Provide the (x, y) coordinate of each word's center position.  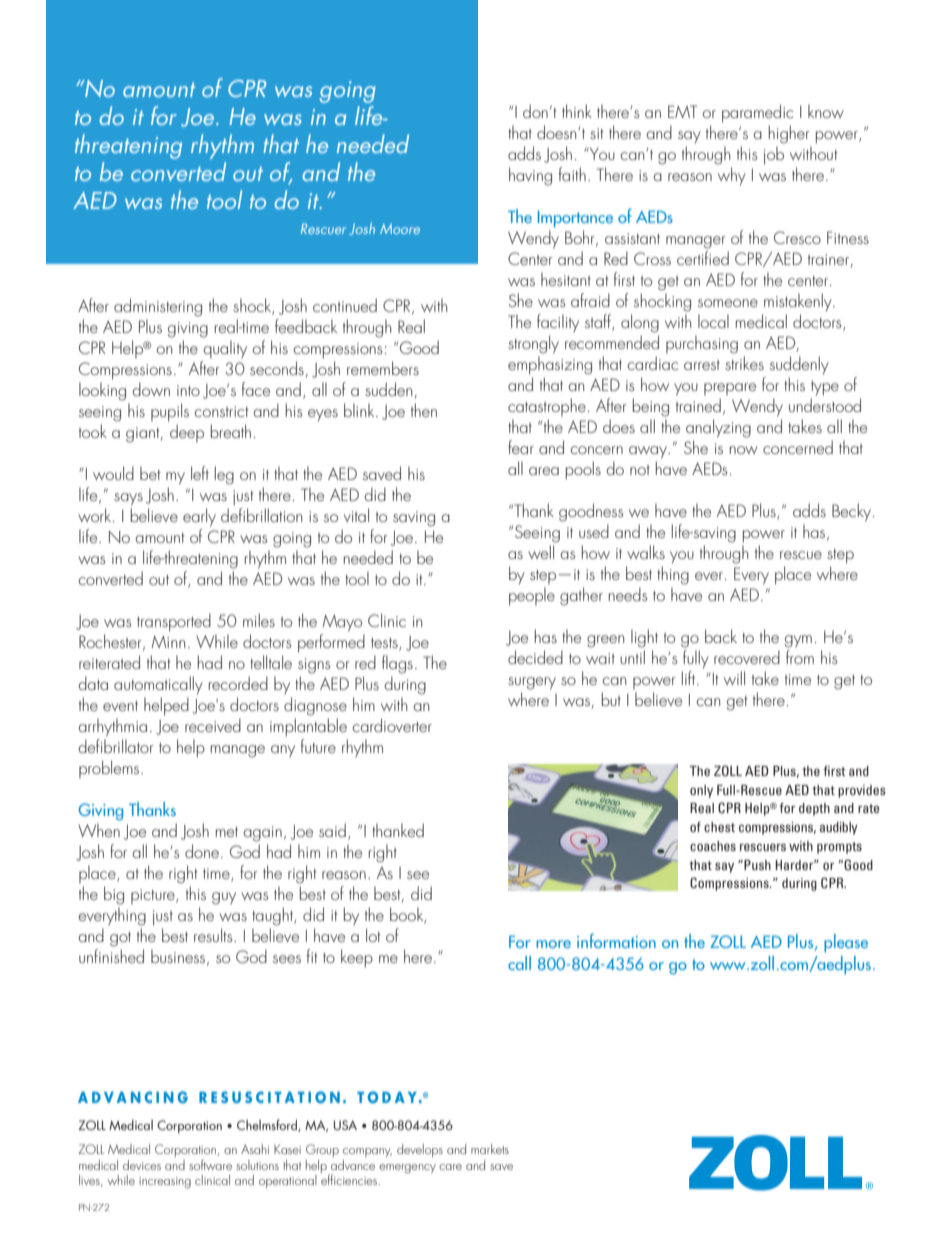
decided (535, 657)
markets (490, 1149)
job (774, 155)
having (530, 176)
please (846, 943)
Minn (168, 642)
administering (158, 307)
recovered (747, 657)
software (210, 1164)
